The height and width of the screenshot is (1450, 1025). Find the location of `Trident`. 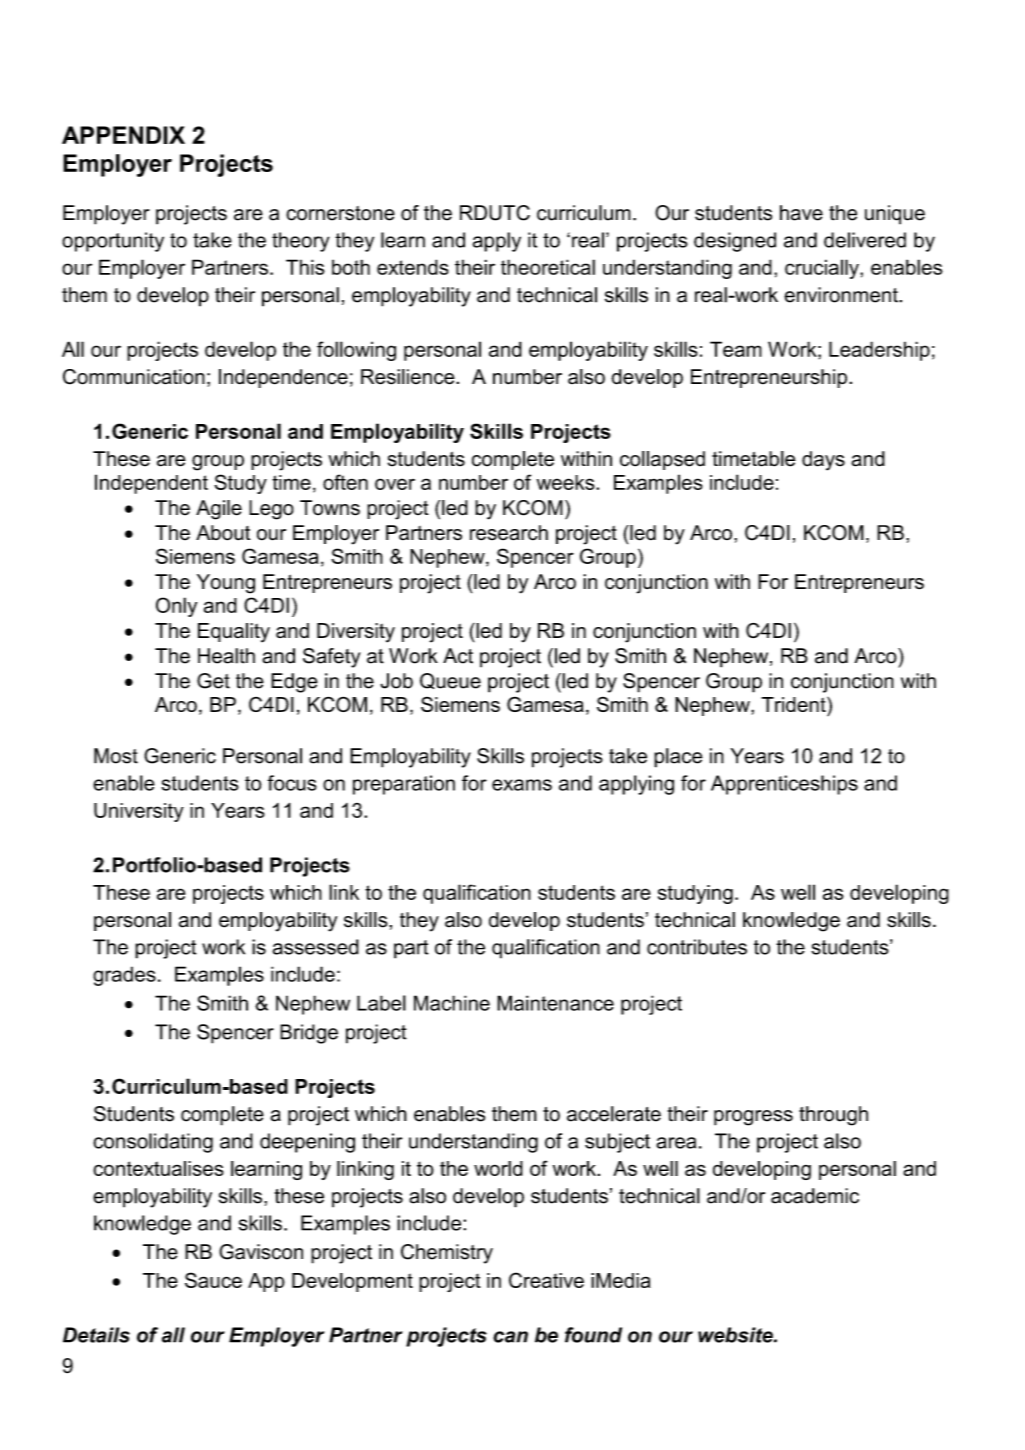

Trident is located at coordinates (795, 704).
